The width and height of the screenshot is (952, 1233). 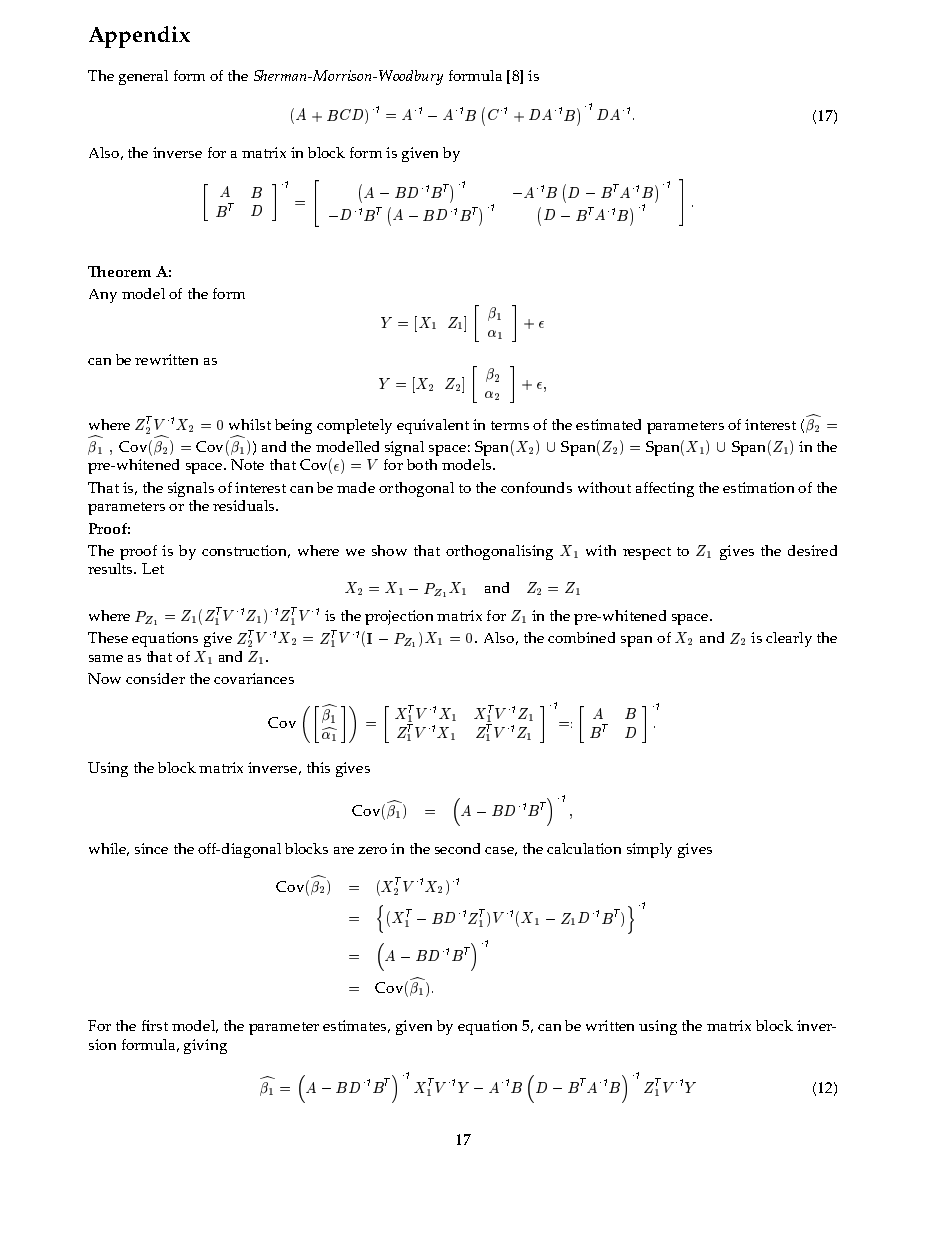 I want to click on Appendix, so click(x=139, y=37).
